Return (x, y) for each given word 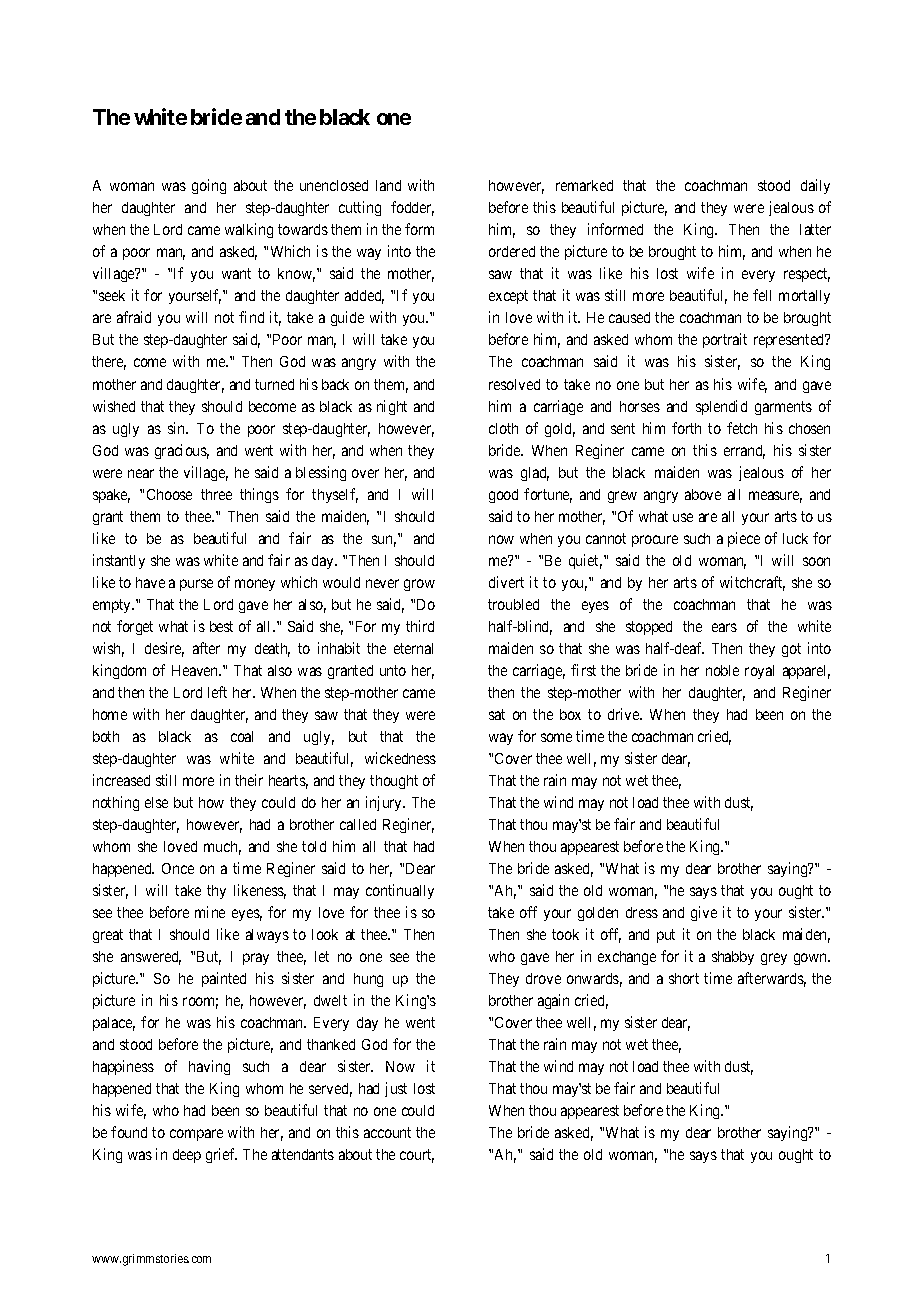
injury (385, 803)
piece (744, 539)
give (704, 913)
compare (196, 1135)
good (503, 496)
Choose (169, 494)
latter (815, 229)
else (156, 802)
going (209, 186)
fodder (412, 208)
